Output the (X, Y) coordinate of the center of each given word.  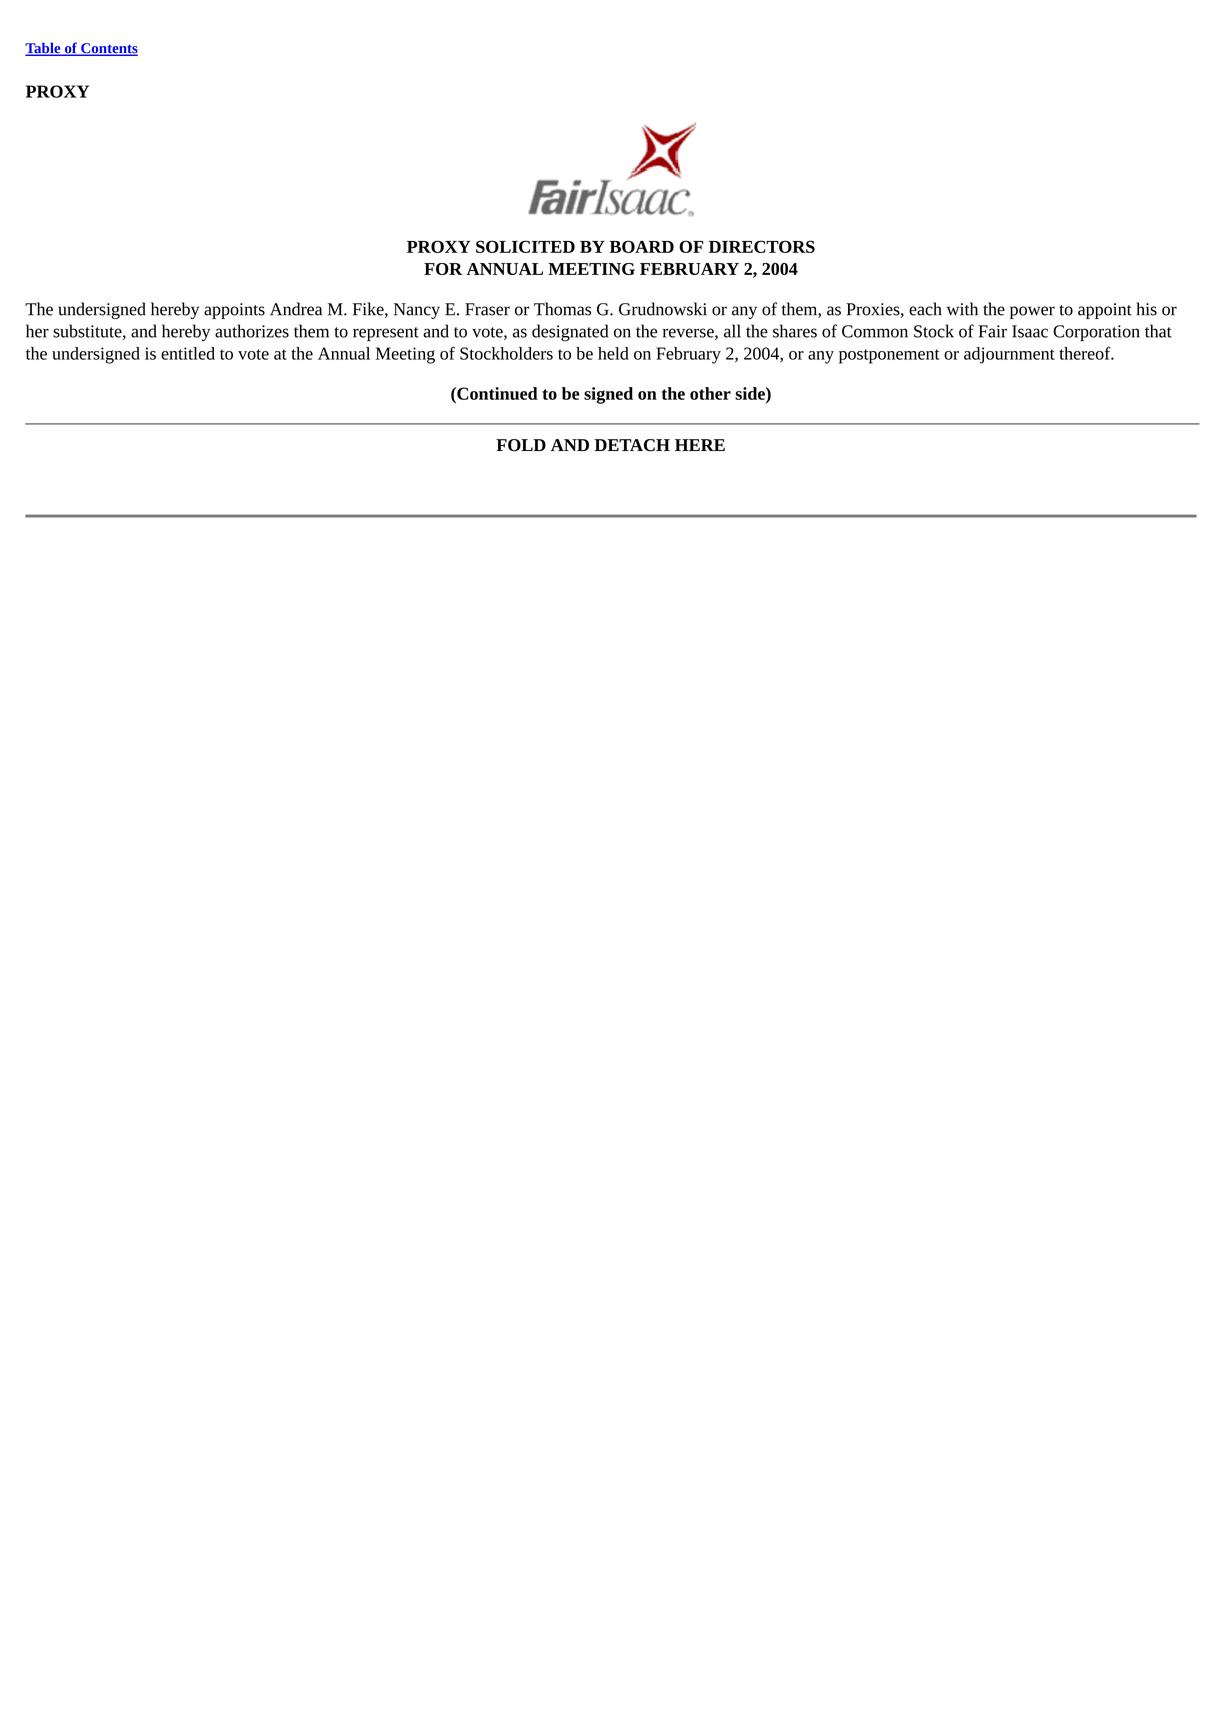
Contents (108, 49)
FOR (443, 269)
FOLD (521, 445)
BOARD (641, 246)
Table (44, 49)
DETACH (632, 445)
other (710, 393)
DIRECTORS (762, 246)
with (962, 309)
